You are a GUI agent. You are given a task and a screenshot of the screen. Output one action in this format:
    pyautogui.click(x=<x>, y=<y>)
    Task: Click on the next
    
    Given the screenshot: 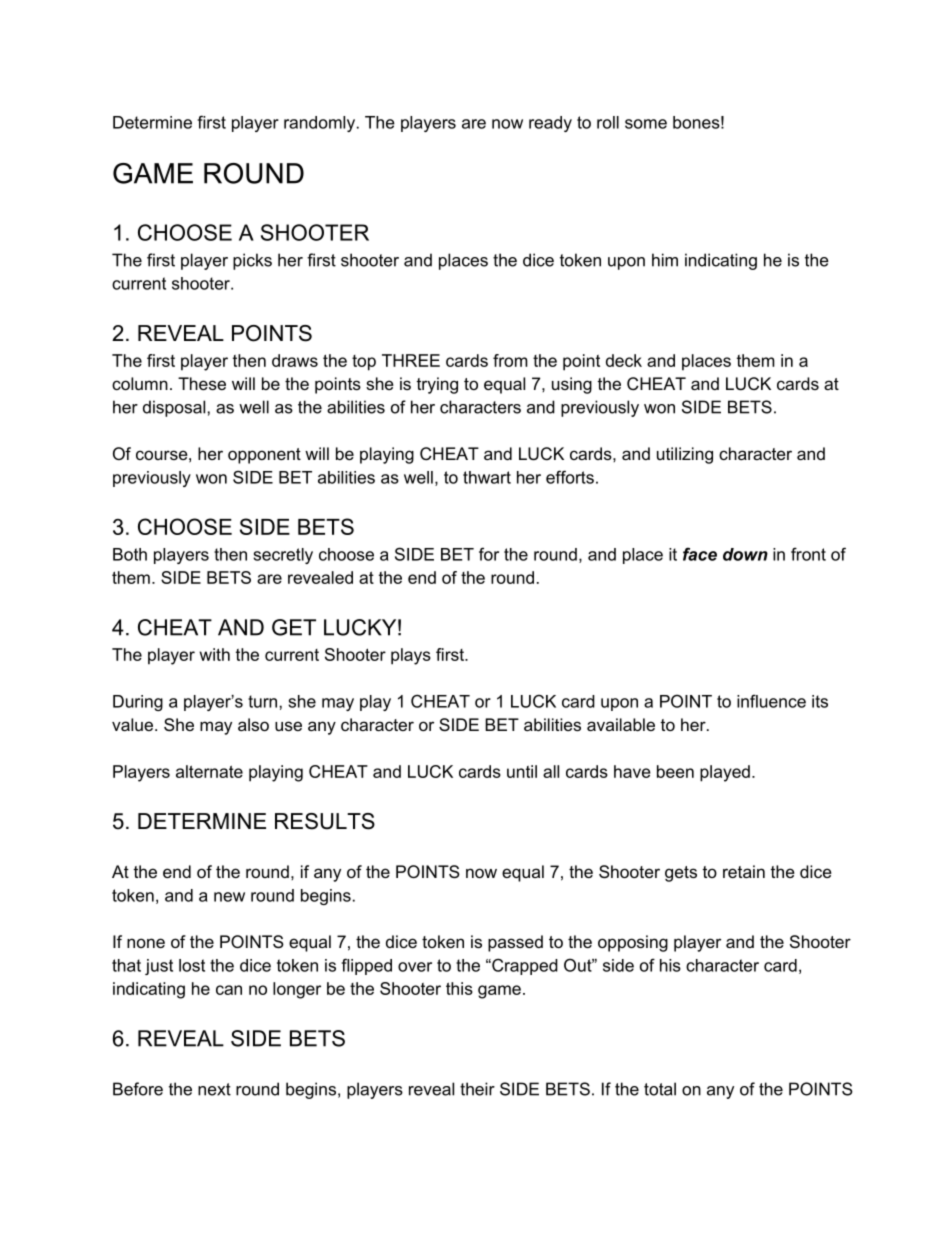 What is the action you would take?
    pyautogui.click(x=214, y=1089)
